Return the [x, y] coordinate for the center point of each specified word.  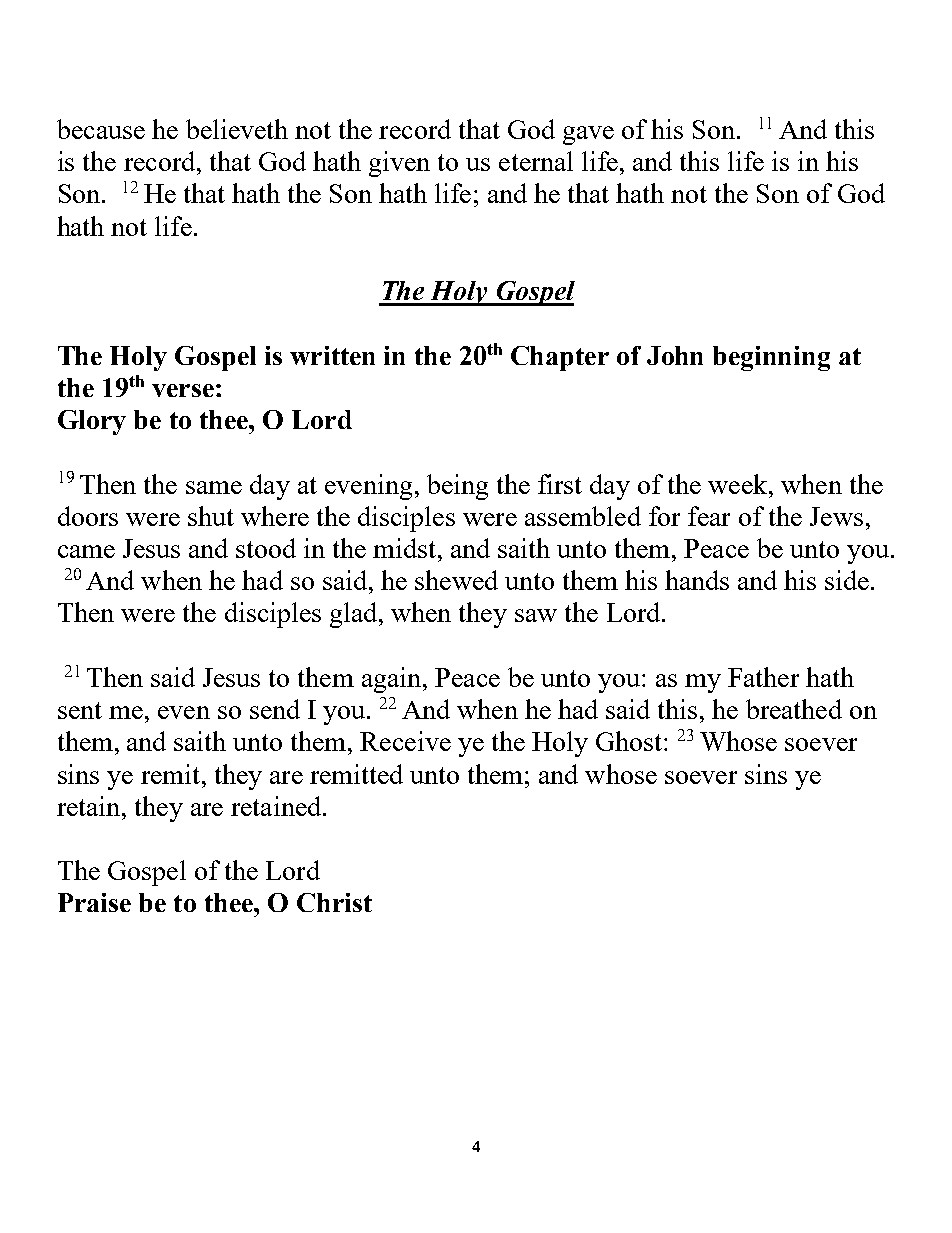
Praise [94, 902]
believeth [237, 129]
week [739, 484]
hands [697, 580]
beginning [771, 358]
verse [183, 390]
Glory [92, 422]
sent [80, 710]
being [457, 487]
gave [588, 135]
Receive [405, 741]
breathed [794, 709]
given [399, 164]
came [86, 551]
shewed [456, 580]
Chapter [560, 358]
